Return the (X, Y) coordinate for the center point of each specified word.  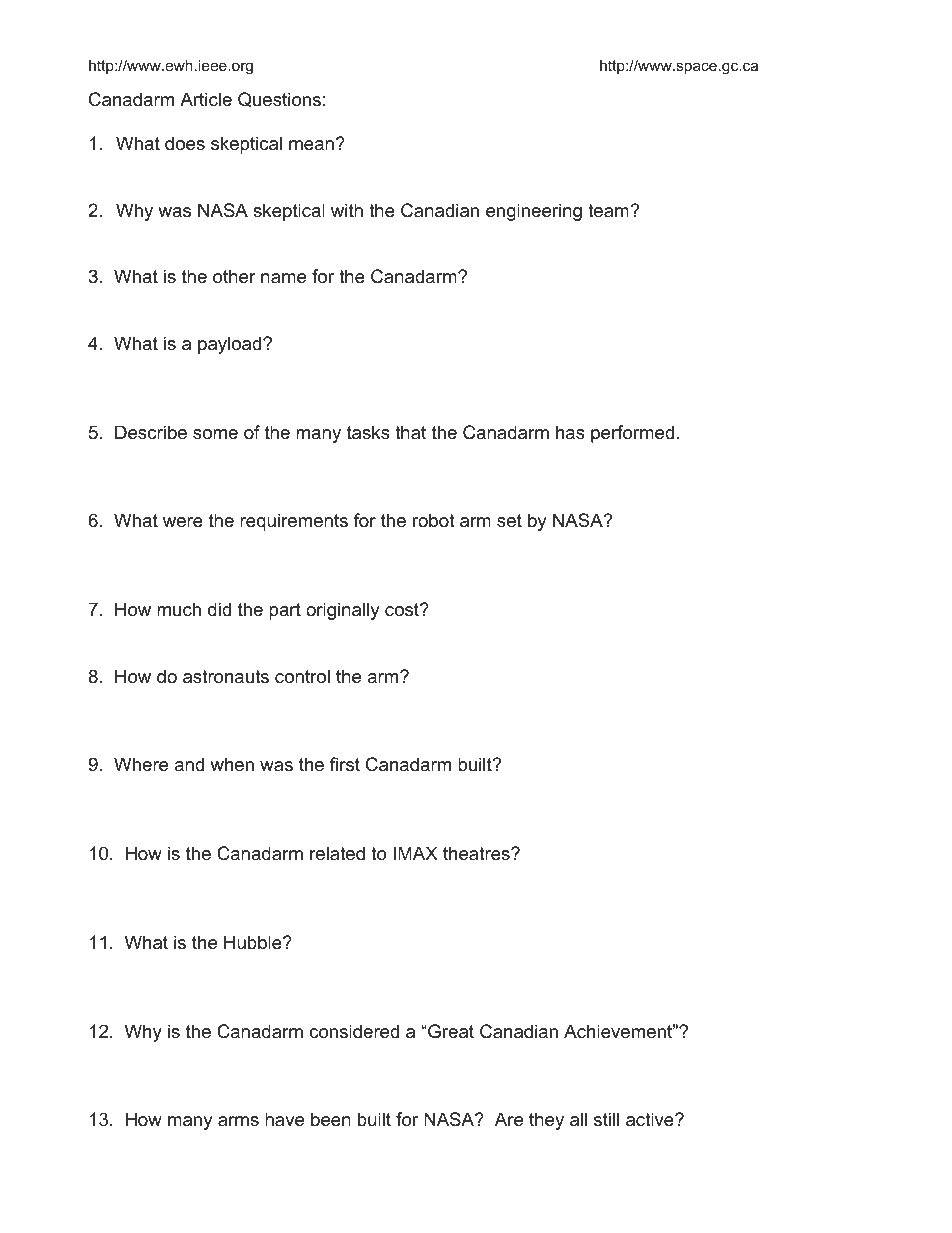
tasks (368, 432)
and (189, 764)
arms (238, 1121)
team (609, 211)
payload (229, 345)
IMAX (415, 853)
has (570, 432)
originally (343, 611)
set (509, 521)
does (185, 143)
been (331, 1119)
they (546, 1121)
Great (450, 1031)
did (219, 609)
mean (311, 145)
